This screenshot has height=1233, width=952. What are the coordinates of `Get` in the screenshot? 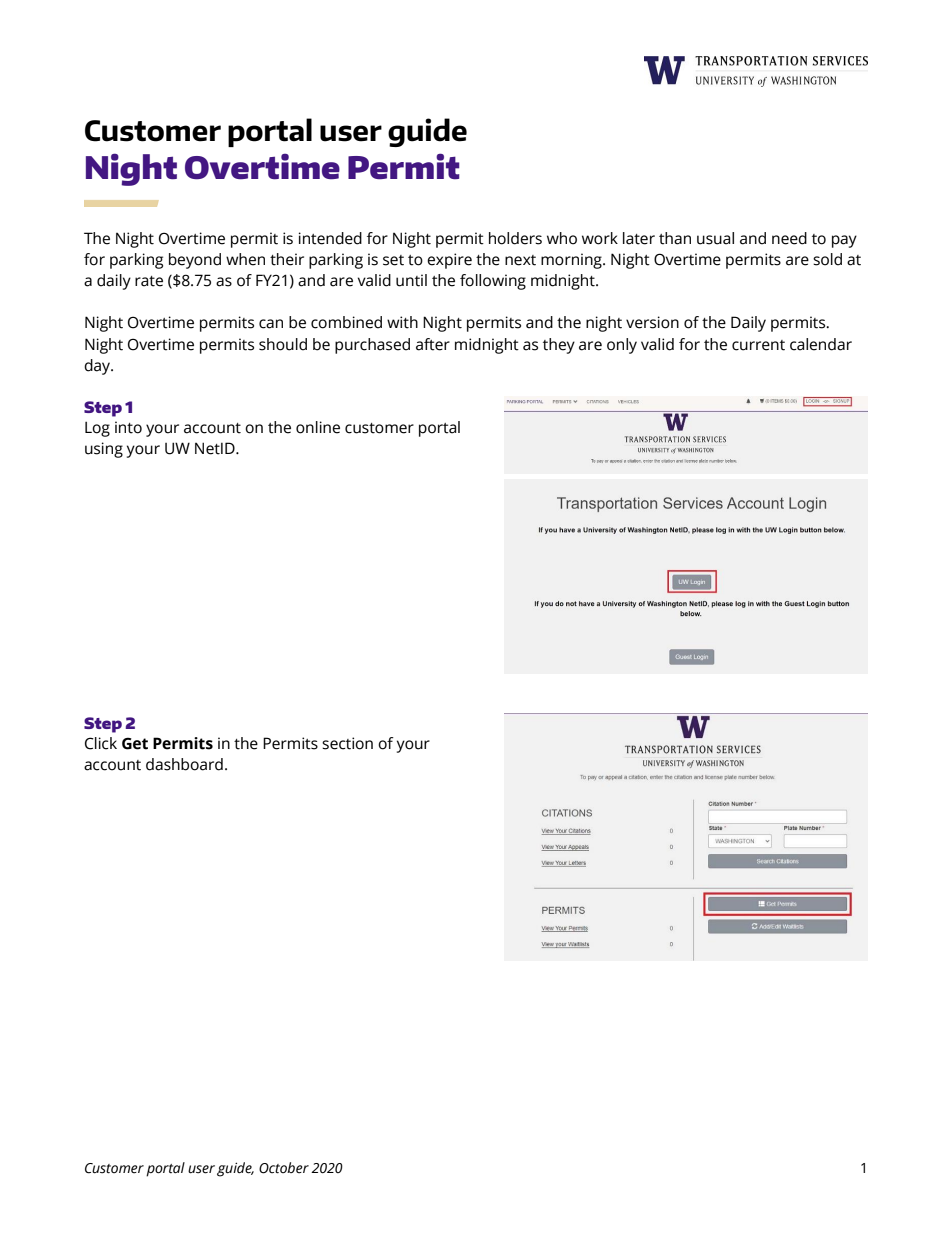 It's located at (135, 743).
